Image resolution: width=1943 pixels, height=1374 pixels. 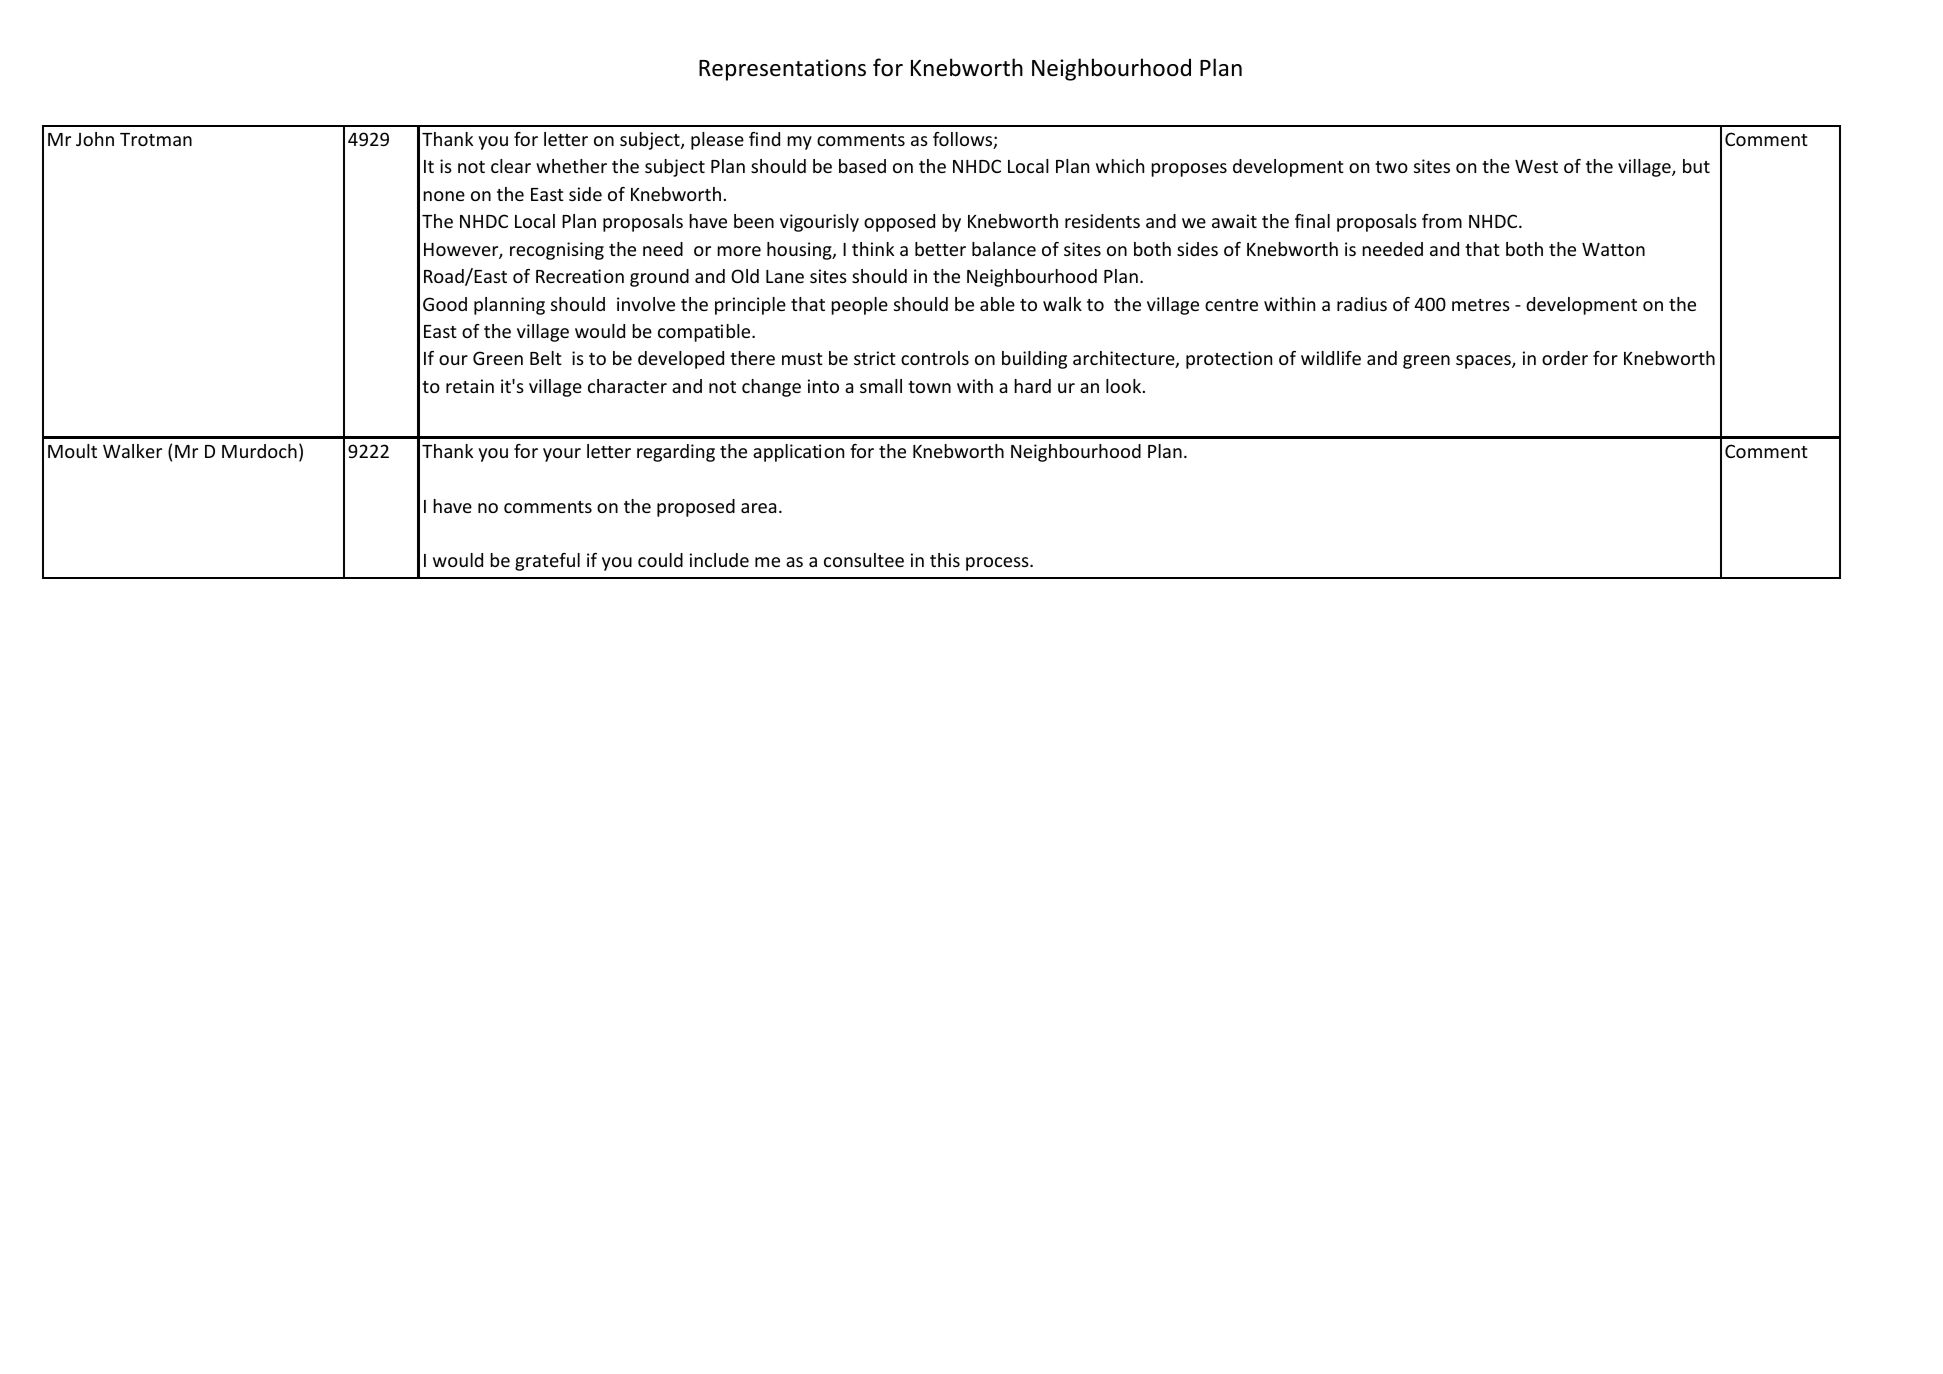 I want to click on spaces, so click(x=1484, y=362).
